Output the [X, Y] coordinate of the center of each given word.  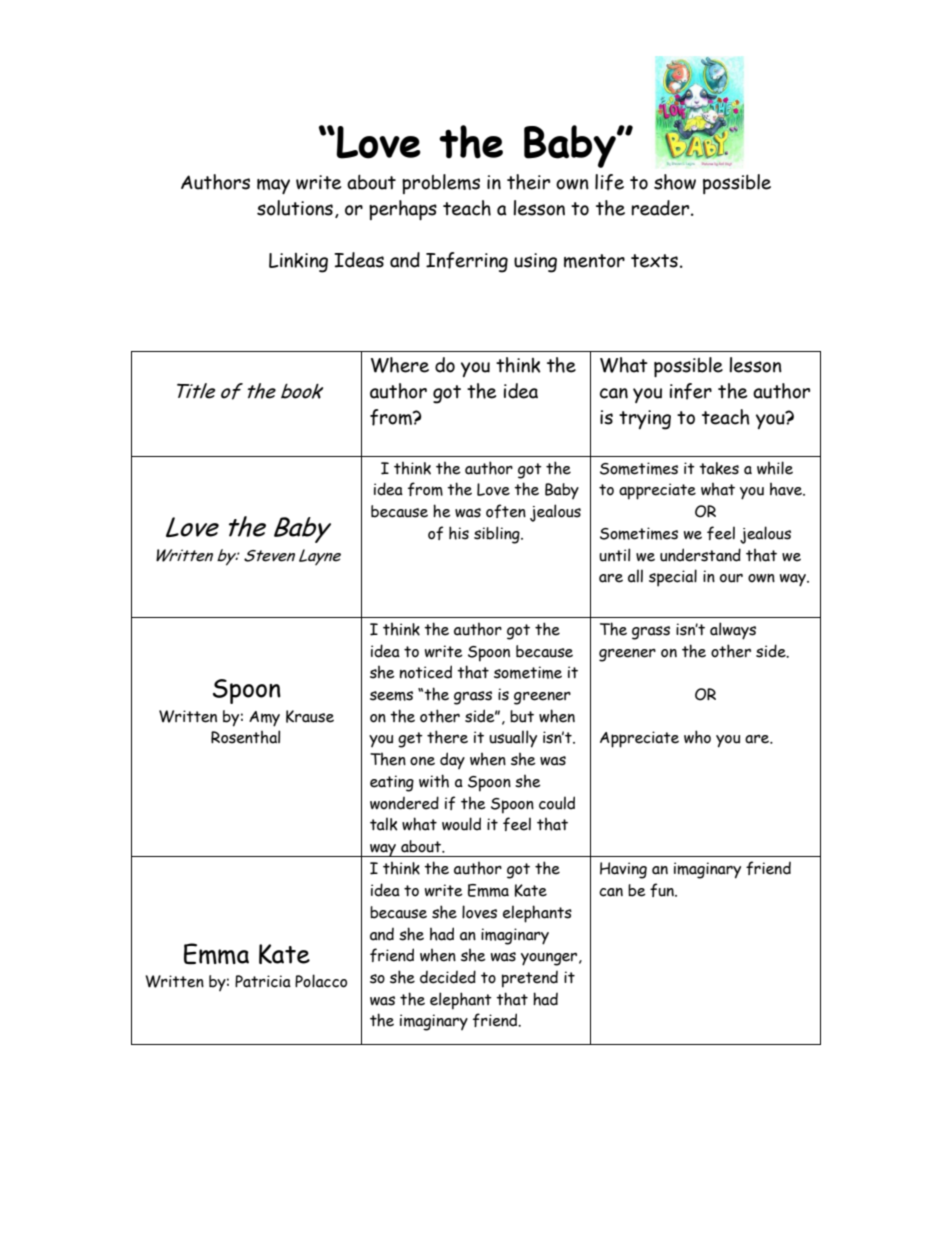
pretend [530, 979]
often [506, 511]
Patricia [263, 981]
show [675, 182]
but [522, 716]
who [697, 737]
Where [400, 365]
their [528, 182]
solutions [295, 208]
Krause [310, 716]
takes [719, 468]
